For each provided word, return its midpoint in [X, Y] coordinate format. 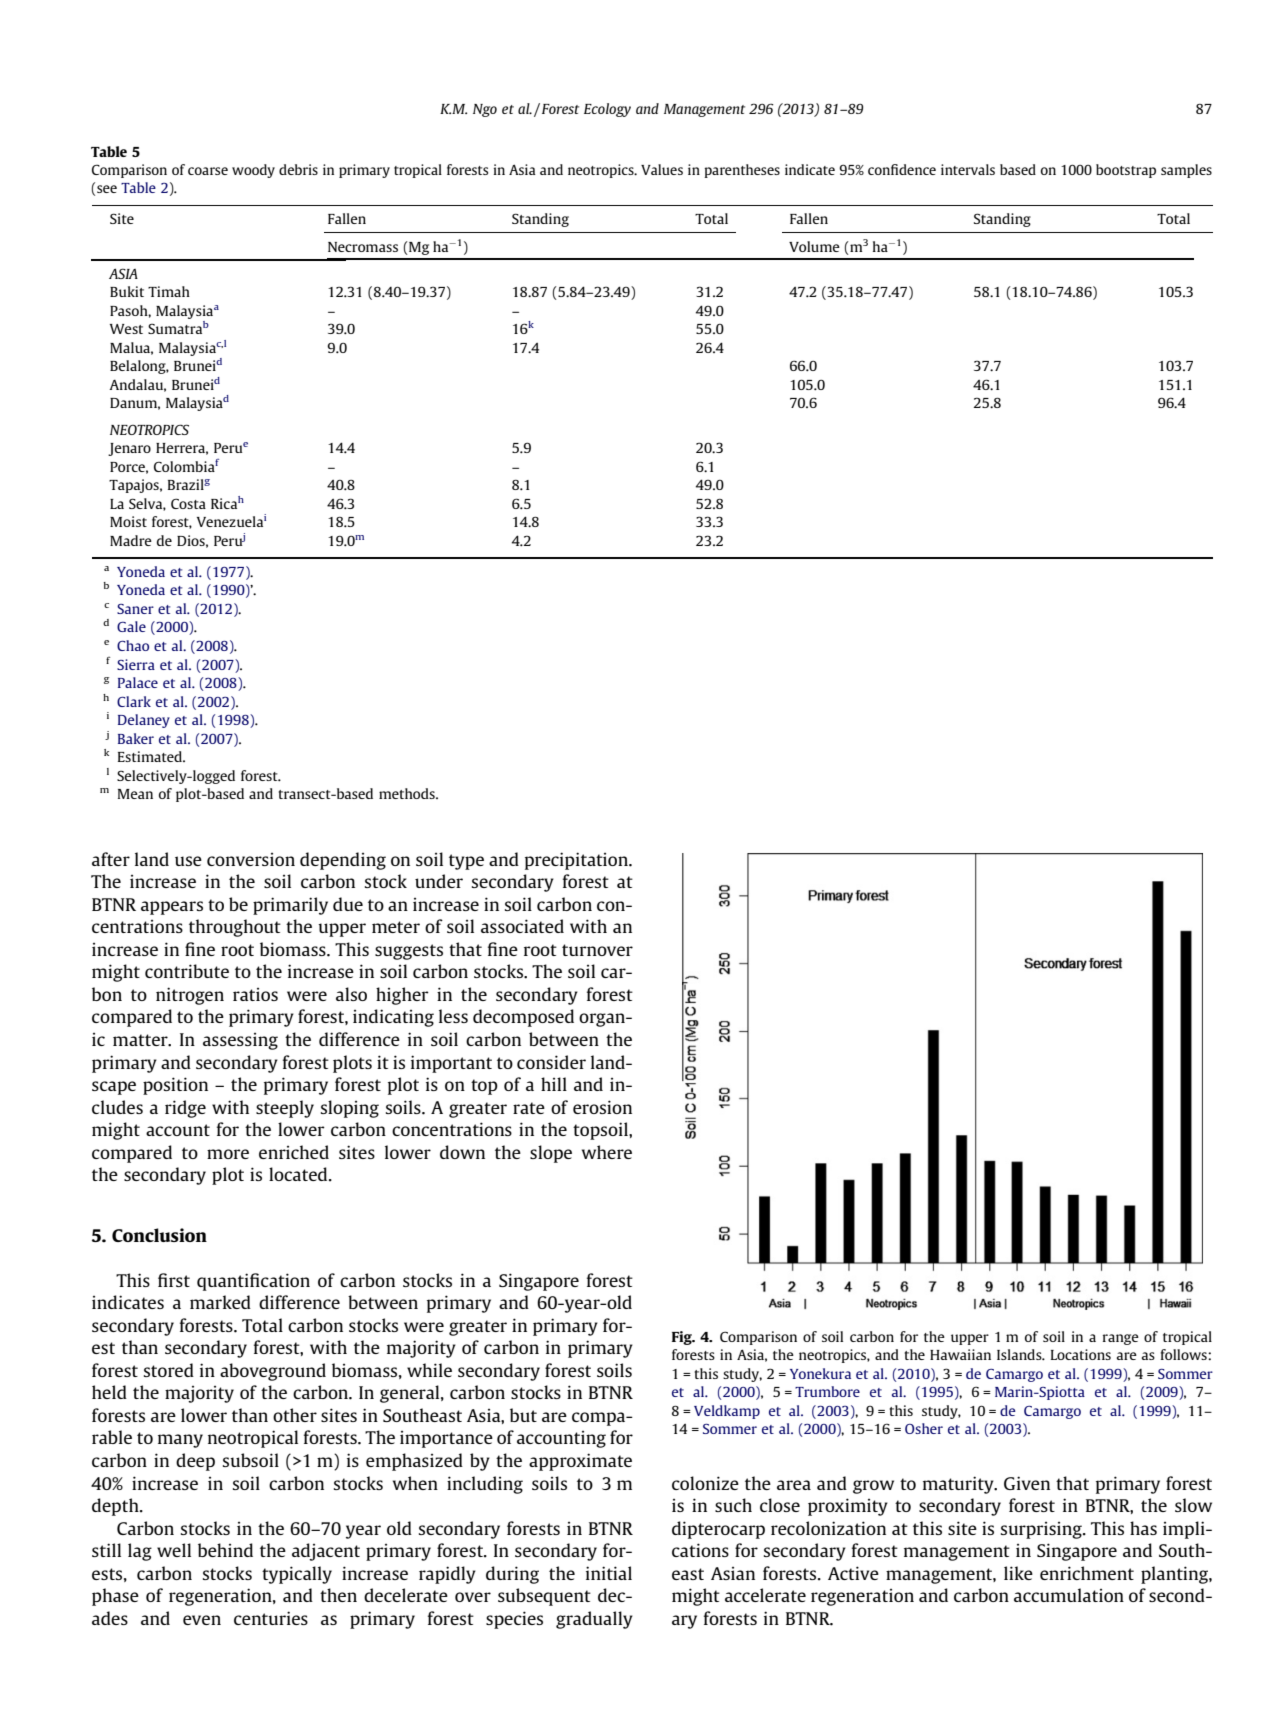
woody [253, 171]
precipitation [578, 861]
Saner [135, 609]
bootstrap [1126, 171]
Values [662, 169]
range [1121, 1339]
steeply [285, 1109]
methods [408, 793]
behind [225, 1550]
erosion [602, 1107]
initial [609, 1573]
